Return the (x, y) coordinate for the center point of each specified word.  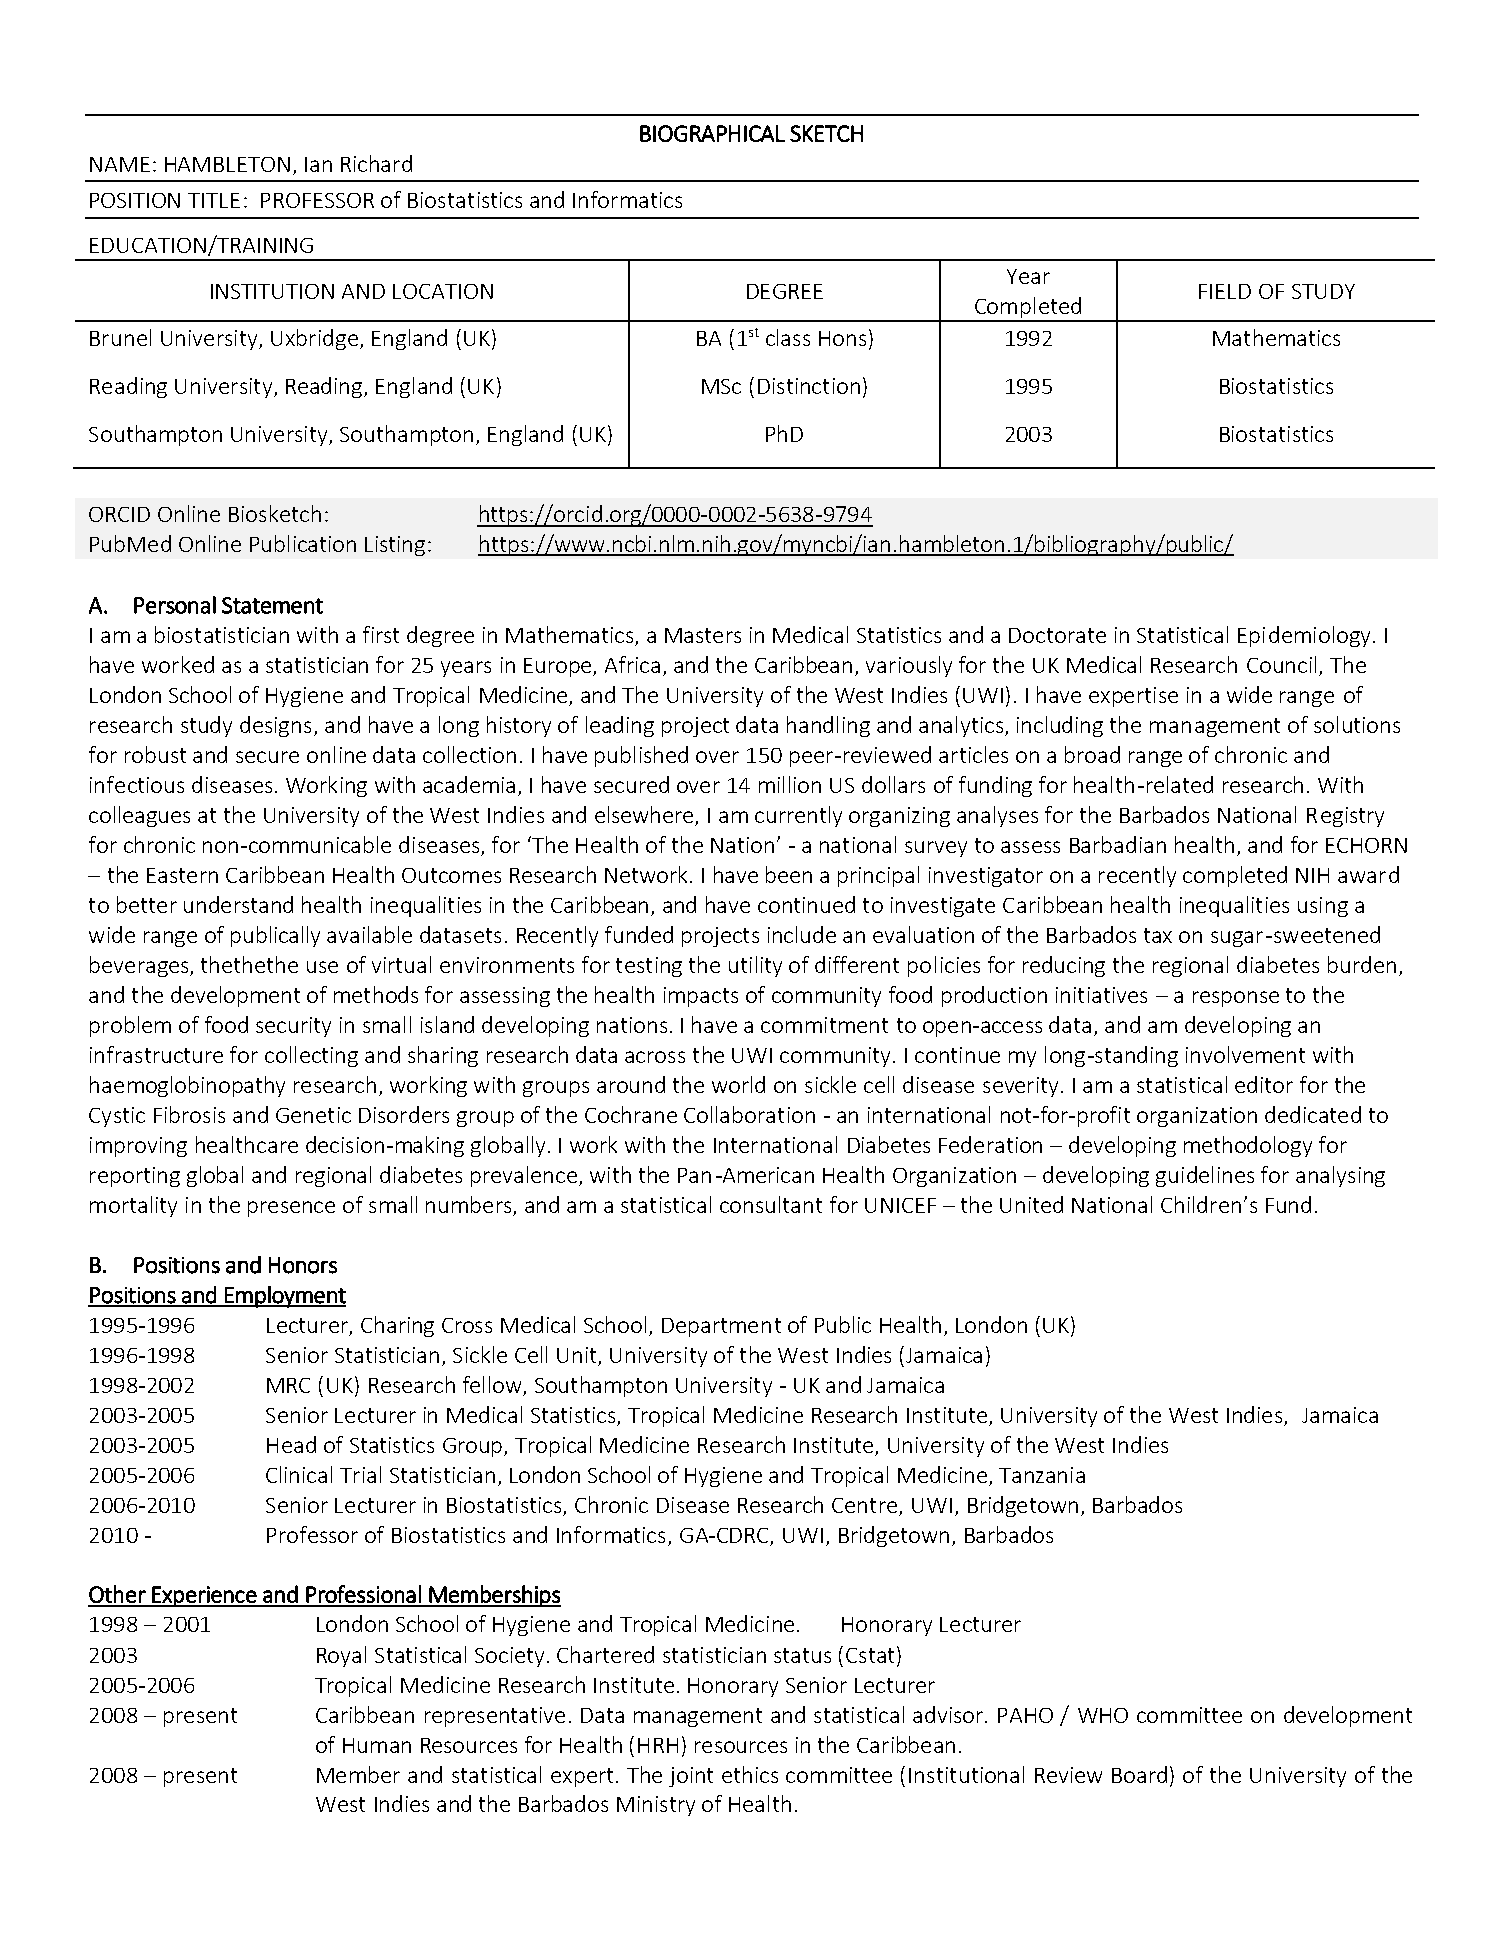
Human (377, 1745)
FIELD (1225, 291)
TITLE (214, 200)
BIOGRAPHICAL (712, 133)
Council (1283, 666)
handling (828, 726)
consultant (771, 1204)
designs (275, 726)
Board (1139, 1774)
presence (291, 1209)
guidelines (1205, 1176)
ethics (750, 1774)
